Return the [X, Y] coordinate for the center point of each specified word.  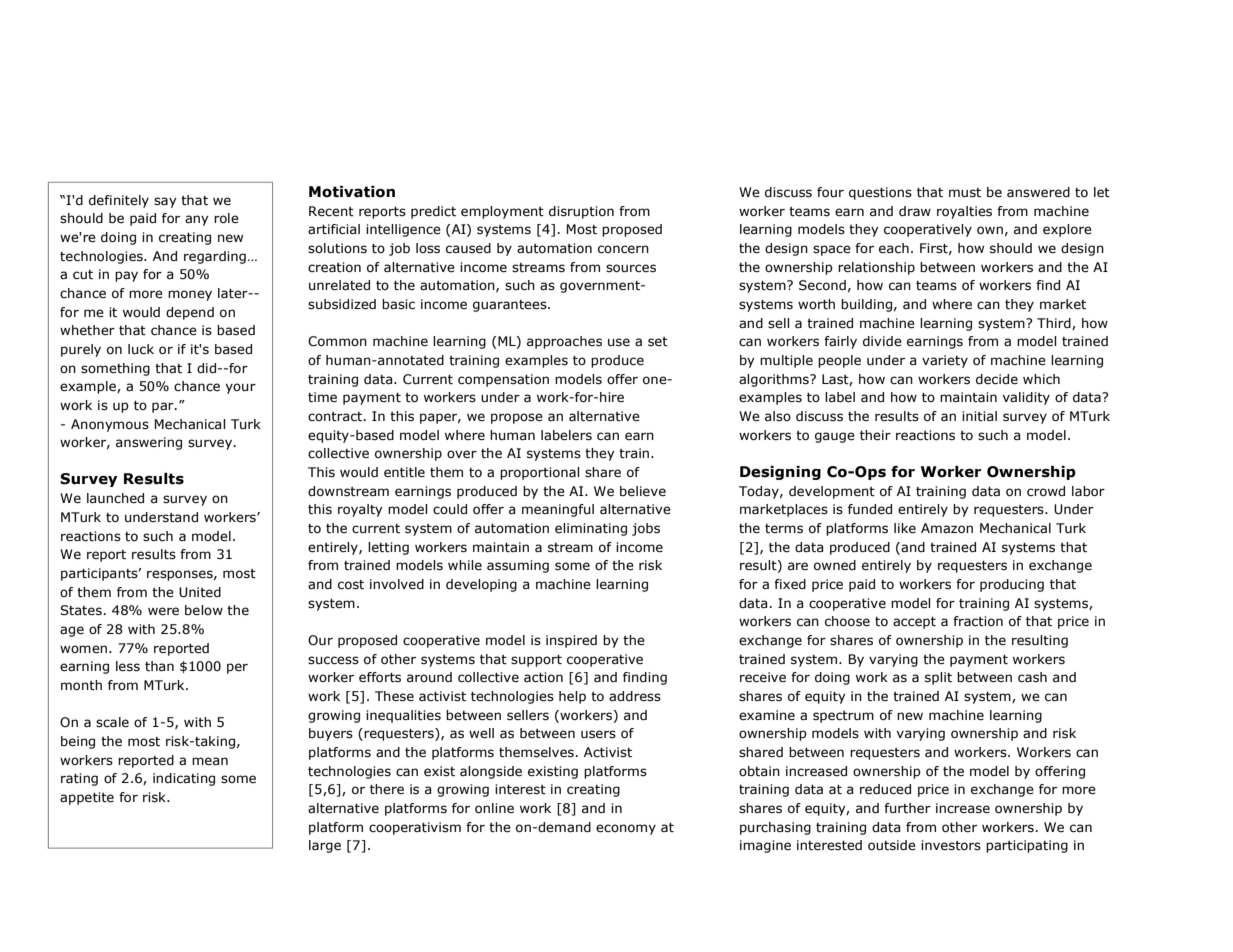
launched [115, 498]
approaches [564, 342]
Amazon [947, 528]
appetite [87, 798]
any [197, 220]
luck [141, 349]
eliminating [591, 529]
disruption [581, 212]
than [159, 666]
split [938, 678]
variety [945, 361]
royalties [964, 212]
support [536, 661]
